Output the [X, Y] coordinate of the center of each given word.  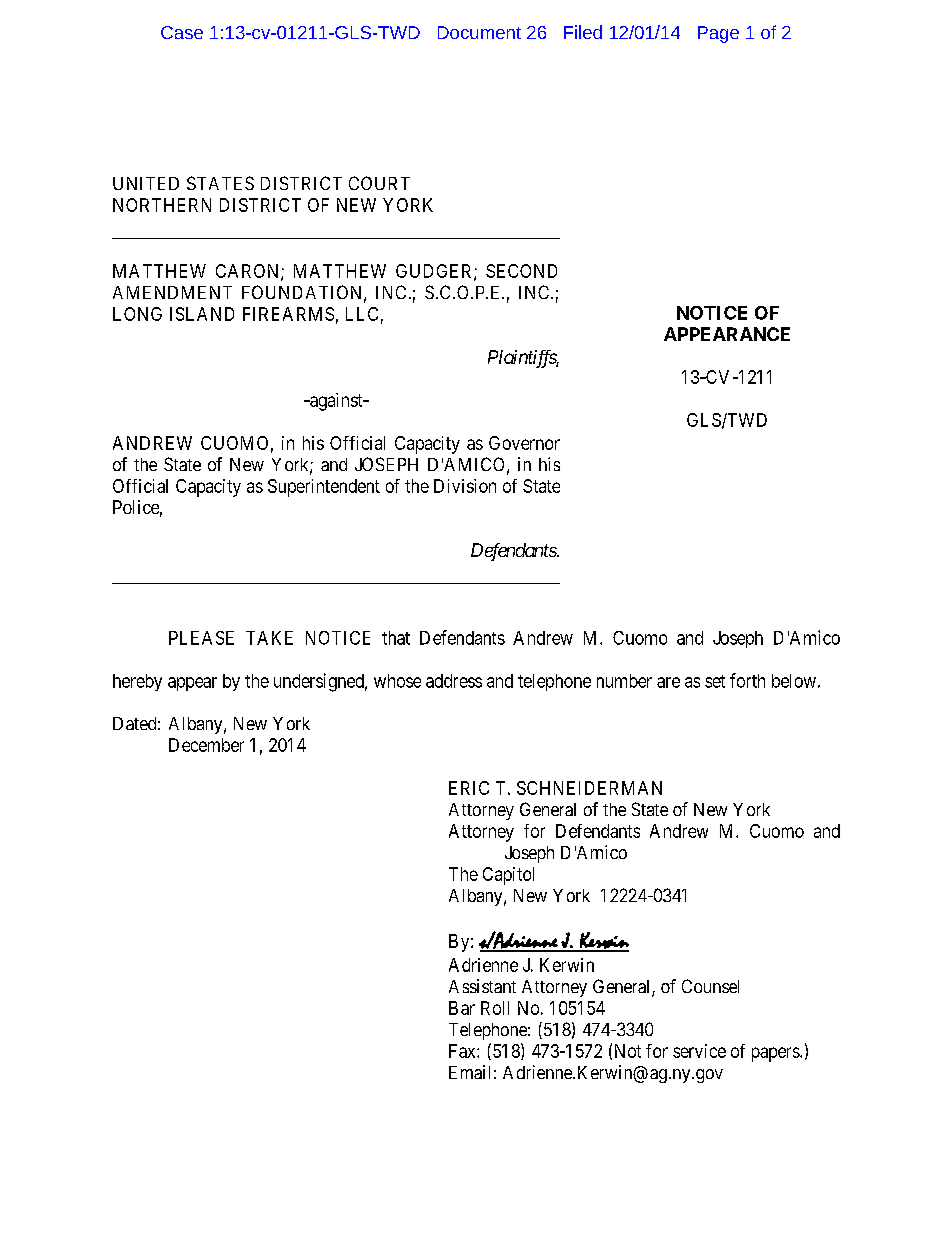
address [454, 681]
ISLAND [202, 314]
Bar [462, 1008]
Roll [495, 1008]
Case [182, 32]
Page [718, 34]
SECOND [521, 271]
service [699, 1051]
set [715, 681]
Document [479, 32]
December [206, 745]
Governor [524, 443]
